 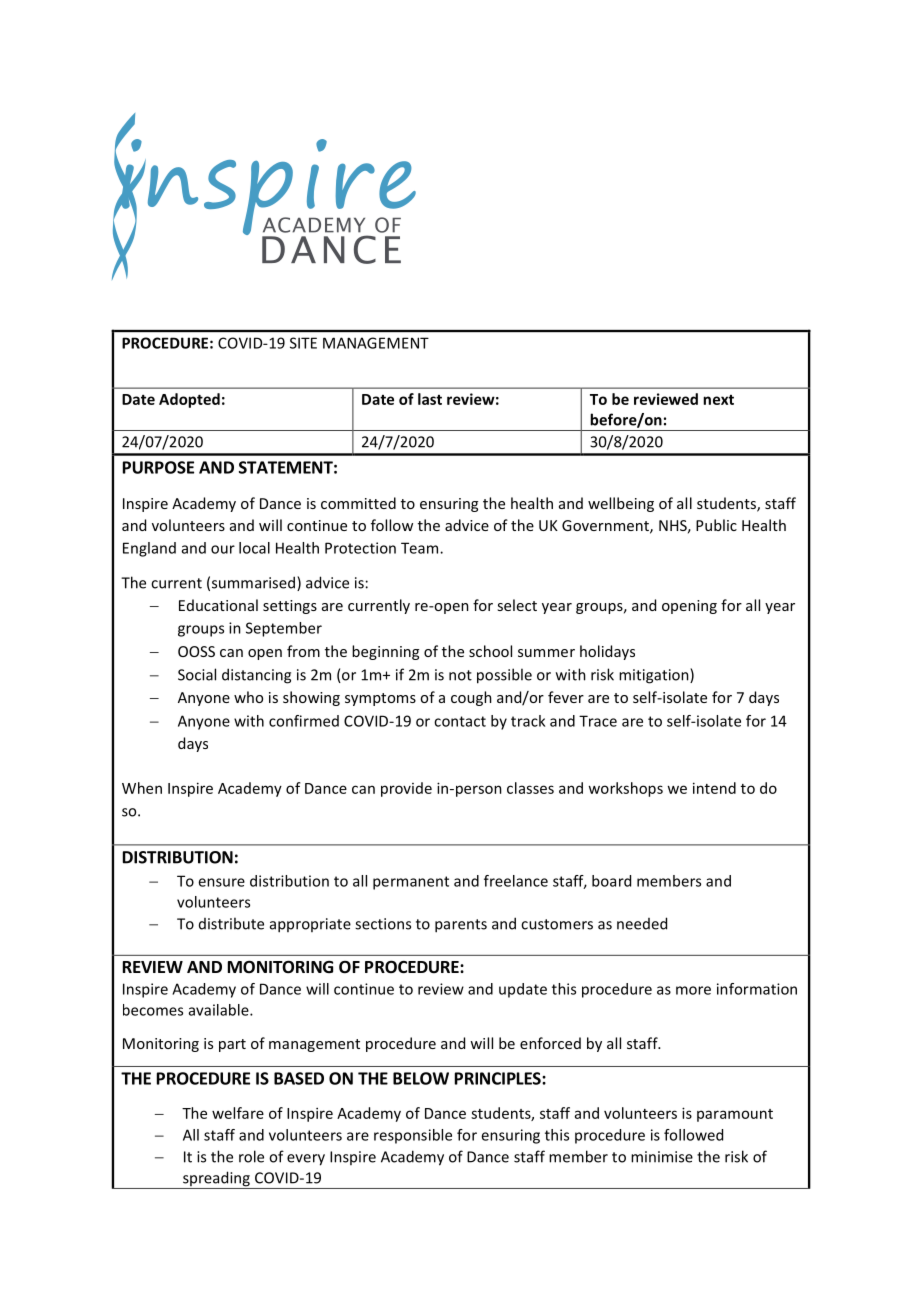 I want to click on parents, so click(x=461, y=926).
